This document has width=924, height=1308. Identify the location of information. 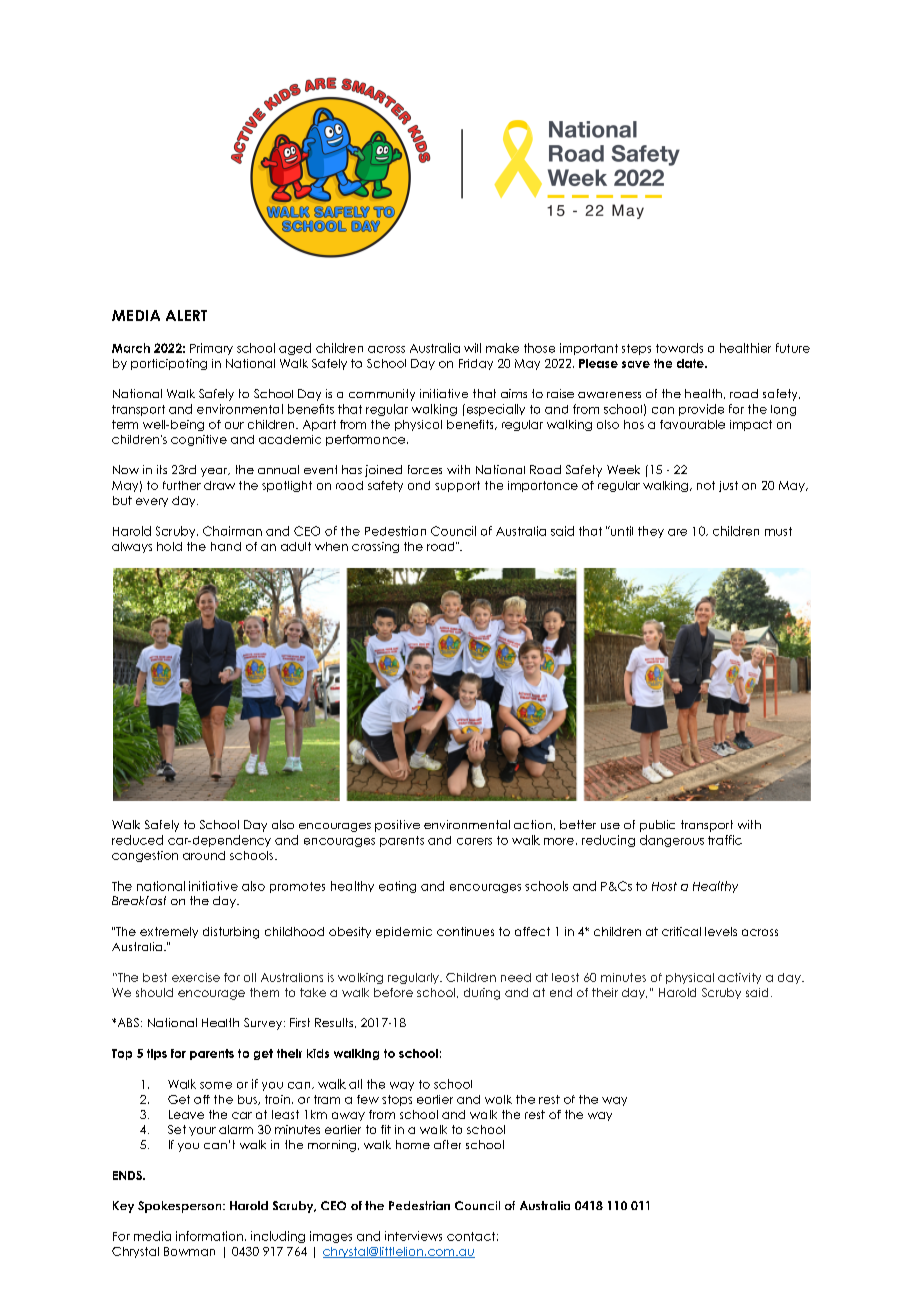
(209, 1236).
